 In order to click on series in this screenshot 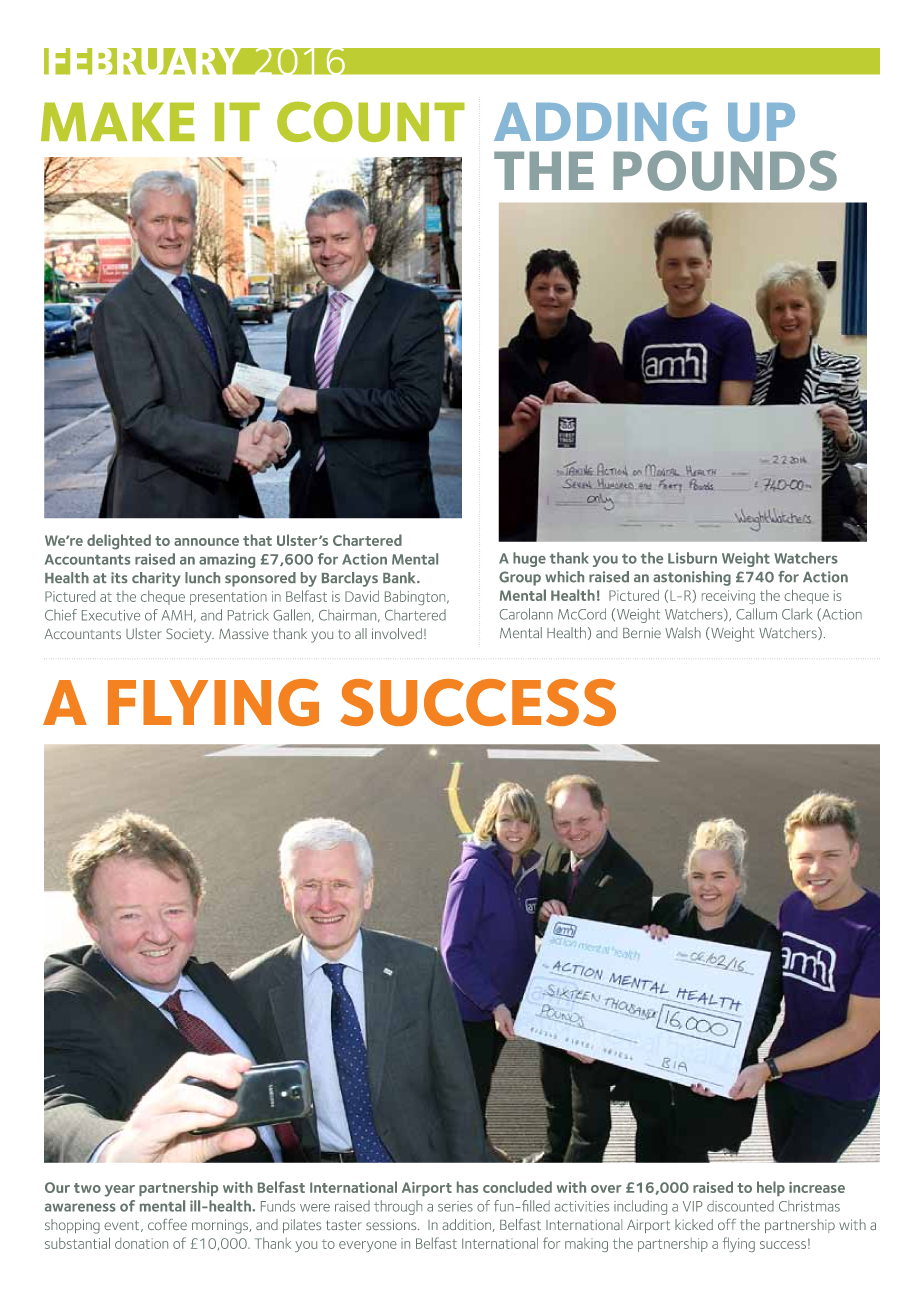, I will do `click(455, 1206)`.
